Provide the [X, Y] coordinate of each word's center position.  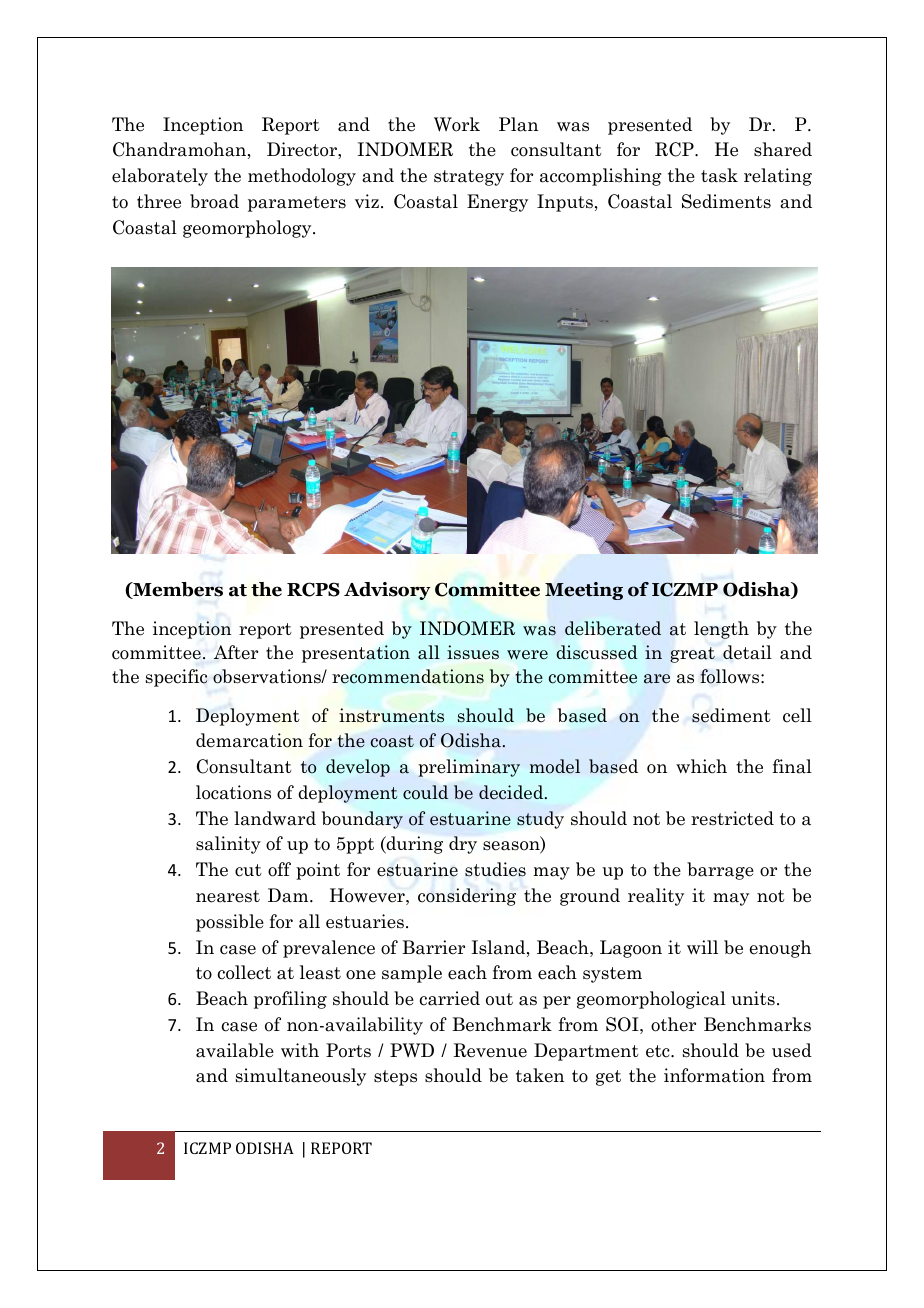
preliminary [469, 768]
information [714, 1075]
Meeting [584, 591]
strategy [469, 178]
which [701, 766]
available [235, 1050]
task [719, 175]
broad [214, 201]
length [721, 630]
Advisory [387, 591]
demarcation [249, 740]
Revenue [490, 1050]
